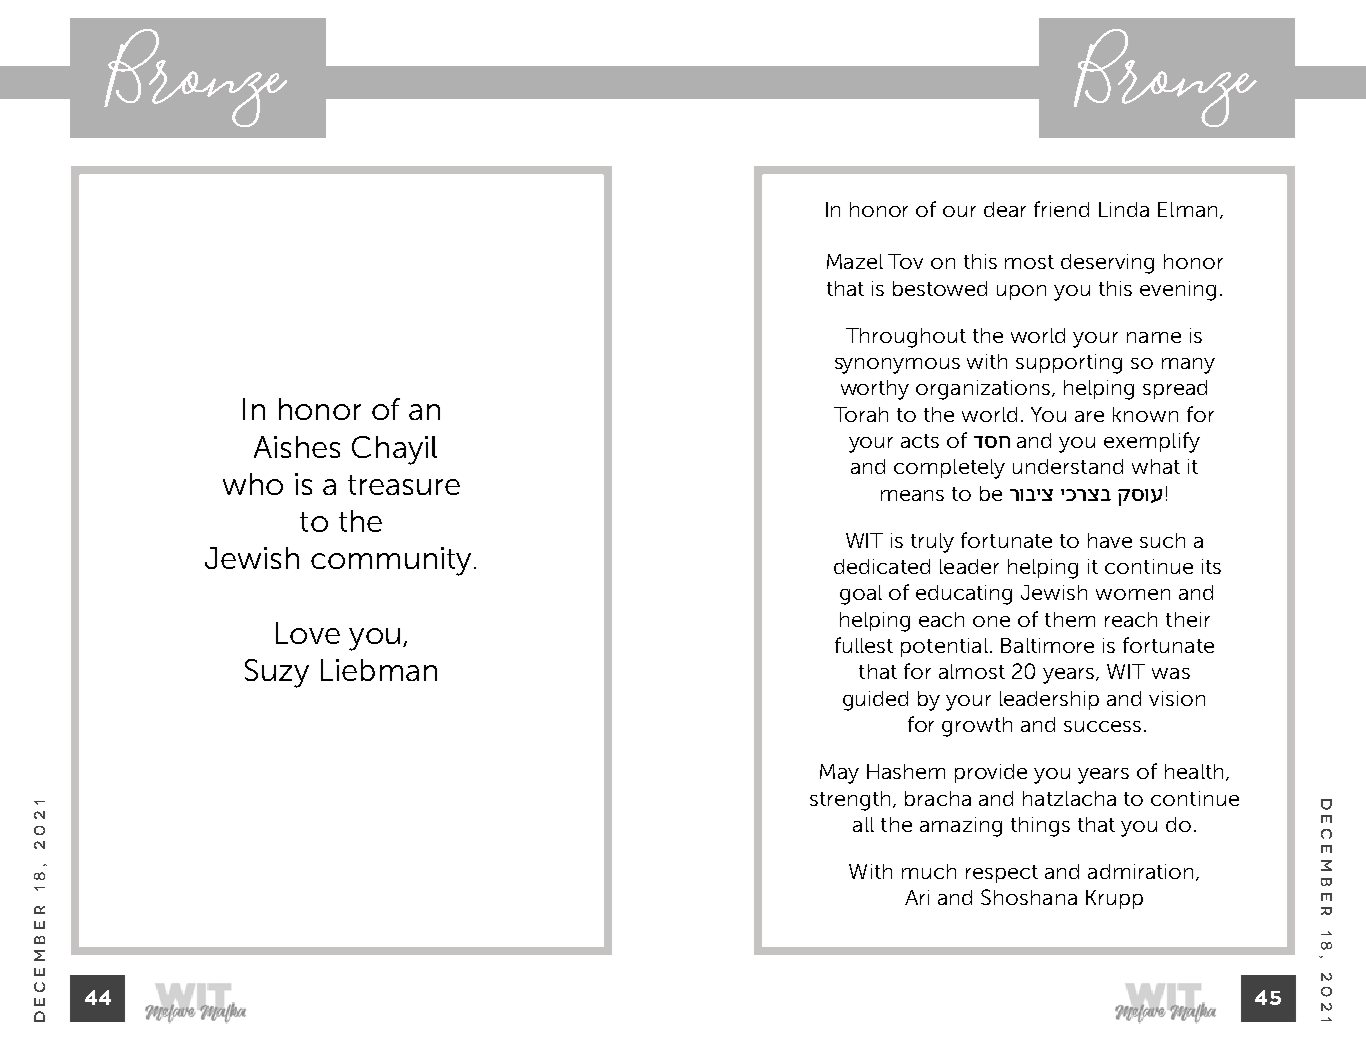 This screenshot has height=1055, width=1366. I want to click on Suzy, so click(277, 673).
